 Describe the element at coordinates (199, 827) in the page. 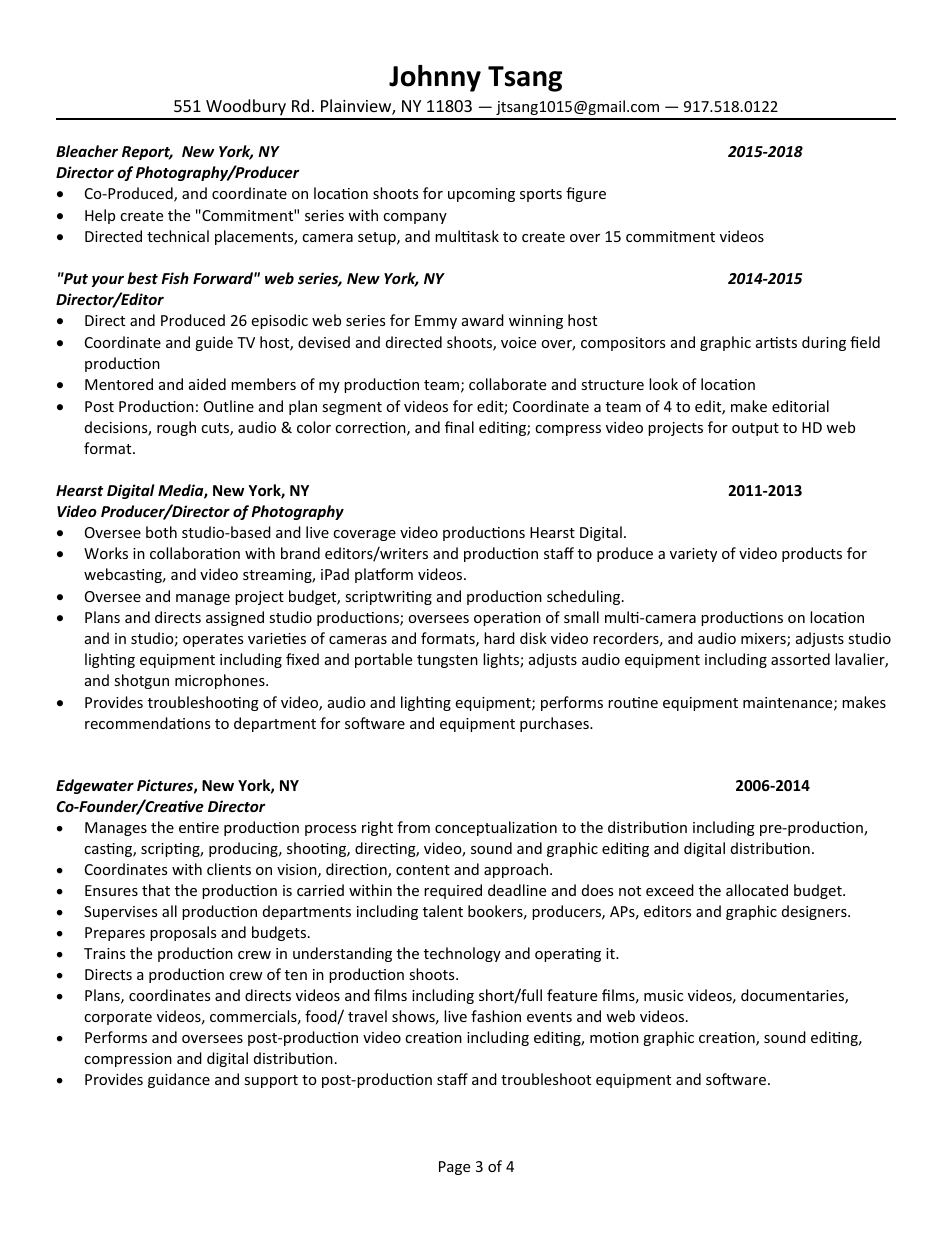

I see `entire` at that location.
